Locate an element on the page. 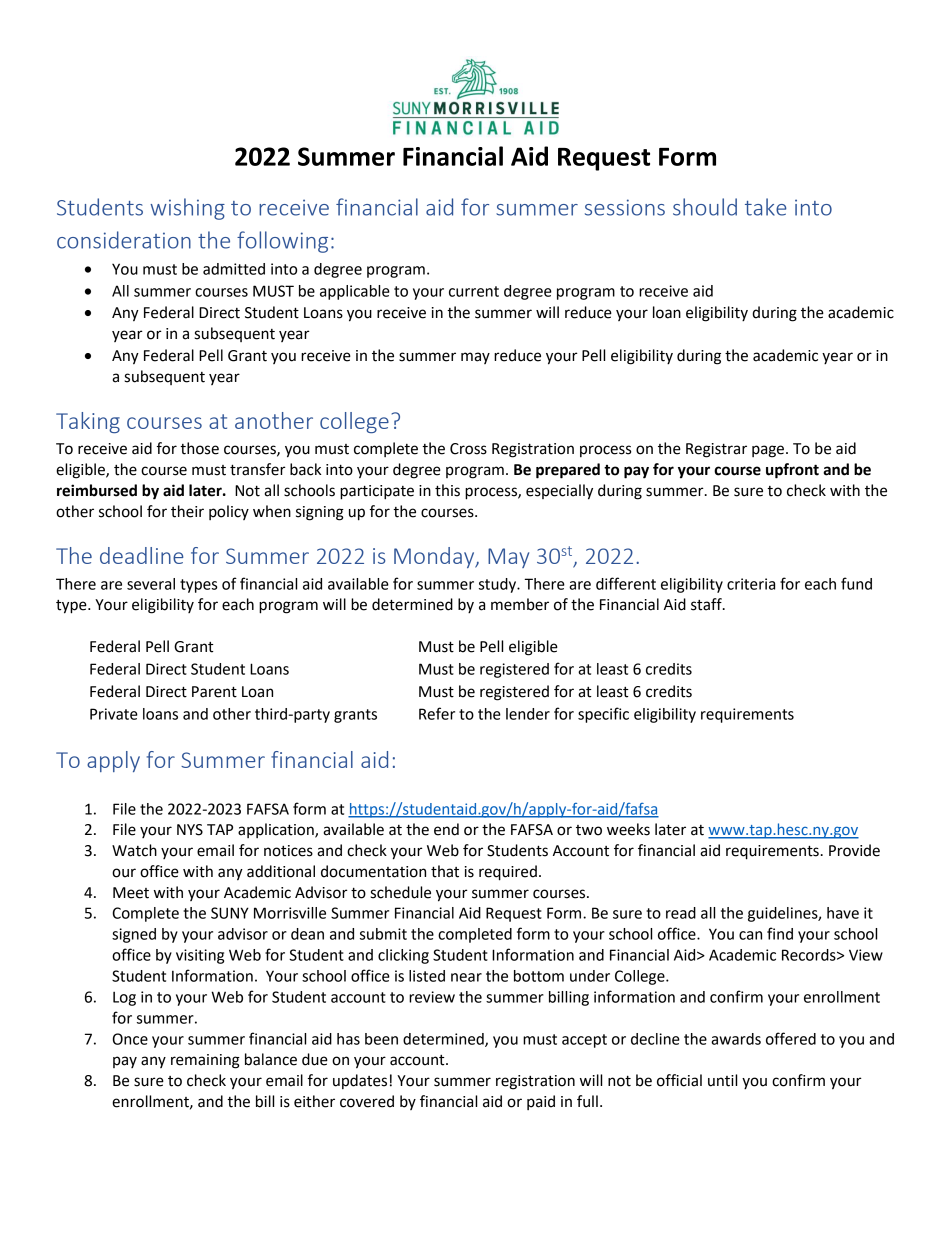 The width and height of the page is (952, 1233). Parent is located at coordinates (214, 692).
